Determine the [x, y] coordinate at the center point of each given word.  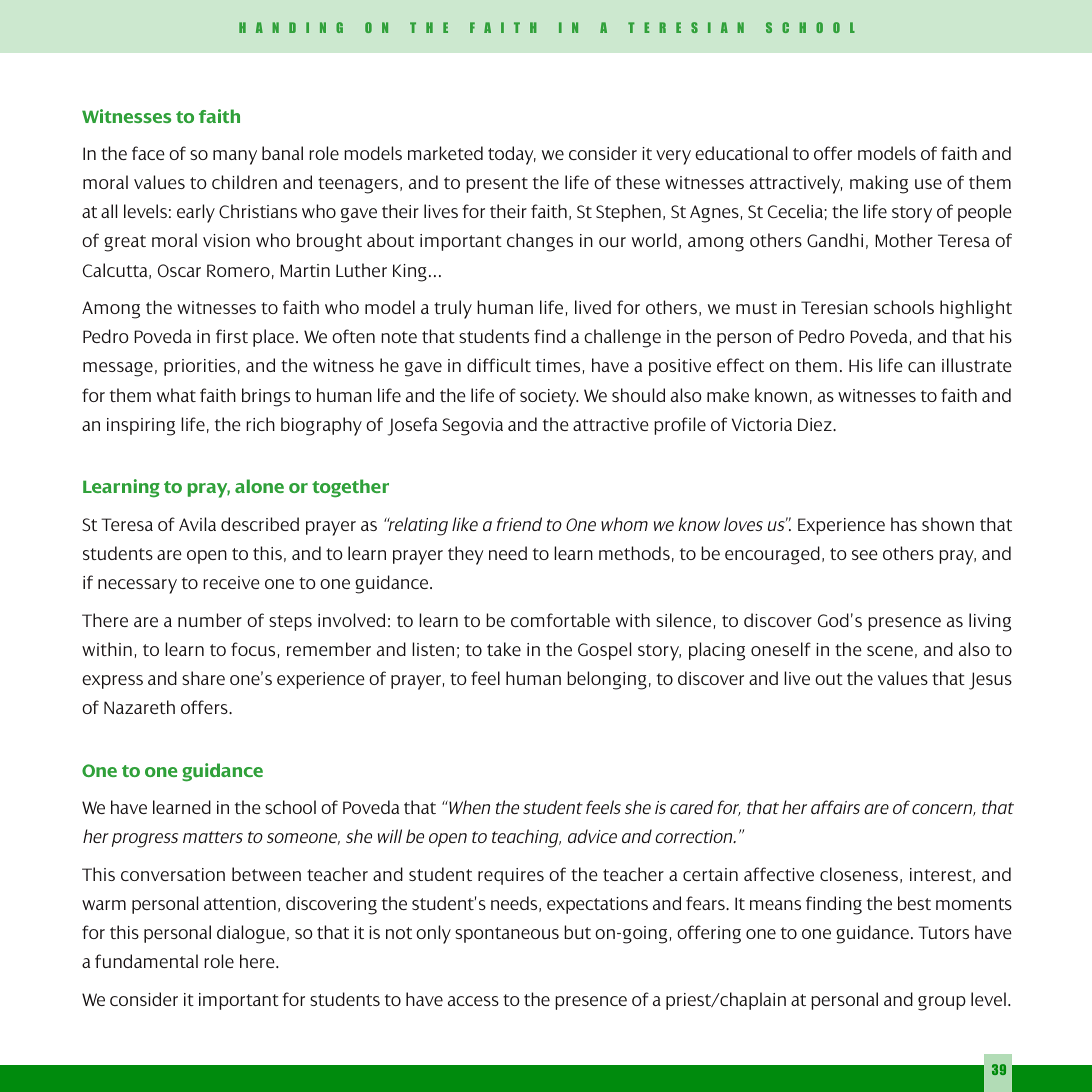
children [244, 182]
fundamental [146, 961]
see [865, 555]
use [928, 184]
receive [231, 582]
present [497, 185]
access [473, 1001]
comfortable [560, 620]
